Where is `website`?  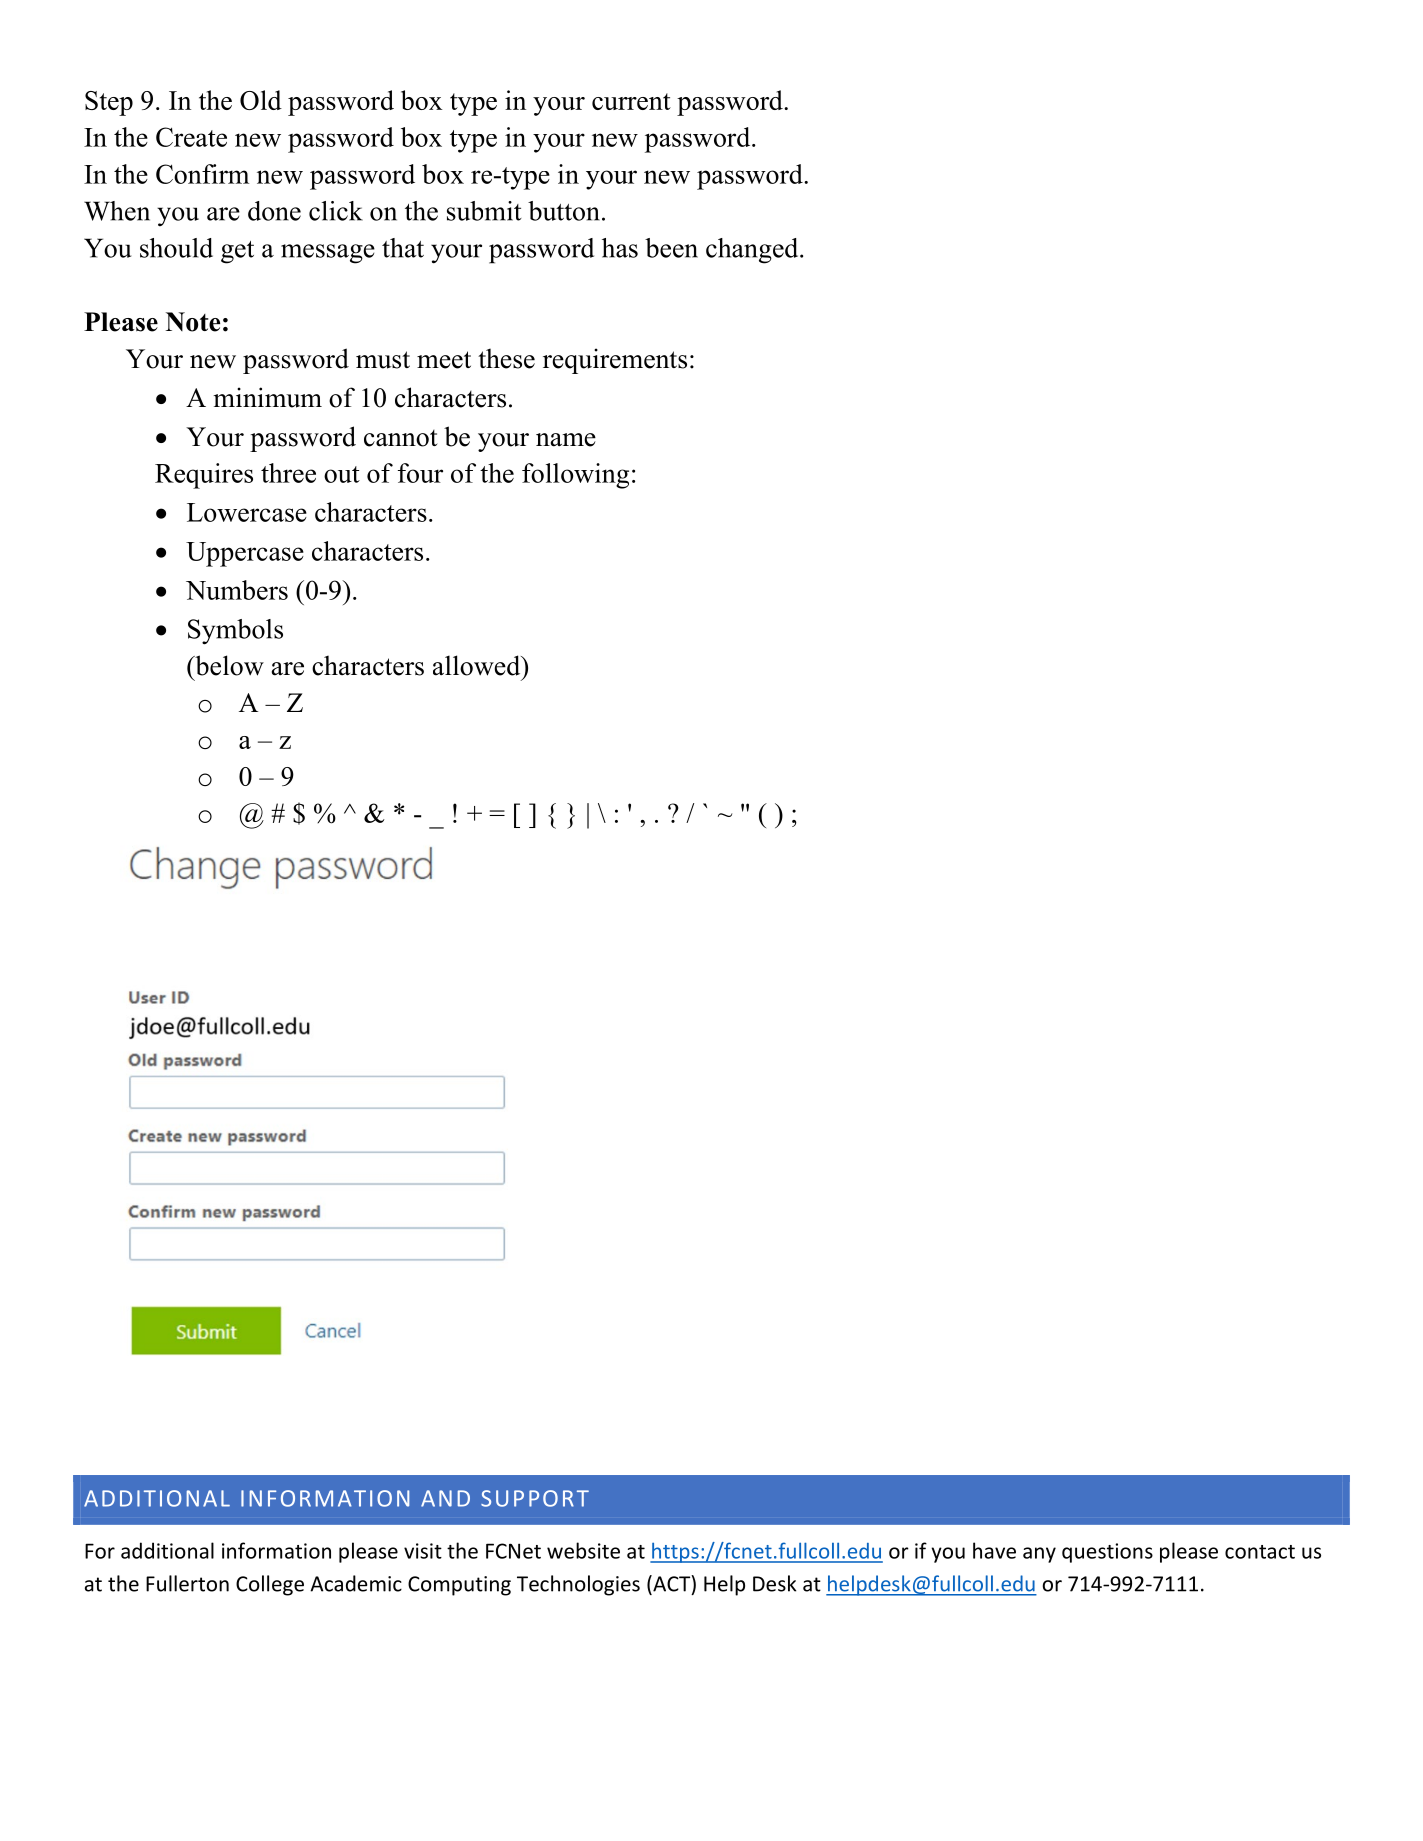 website is located at coordinates (583, 1550).
